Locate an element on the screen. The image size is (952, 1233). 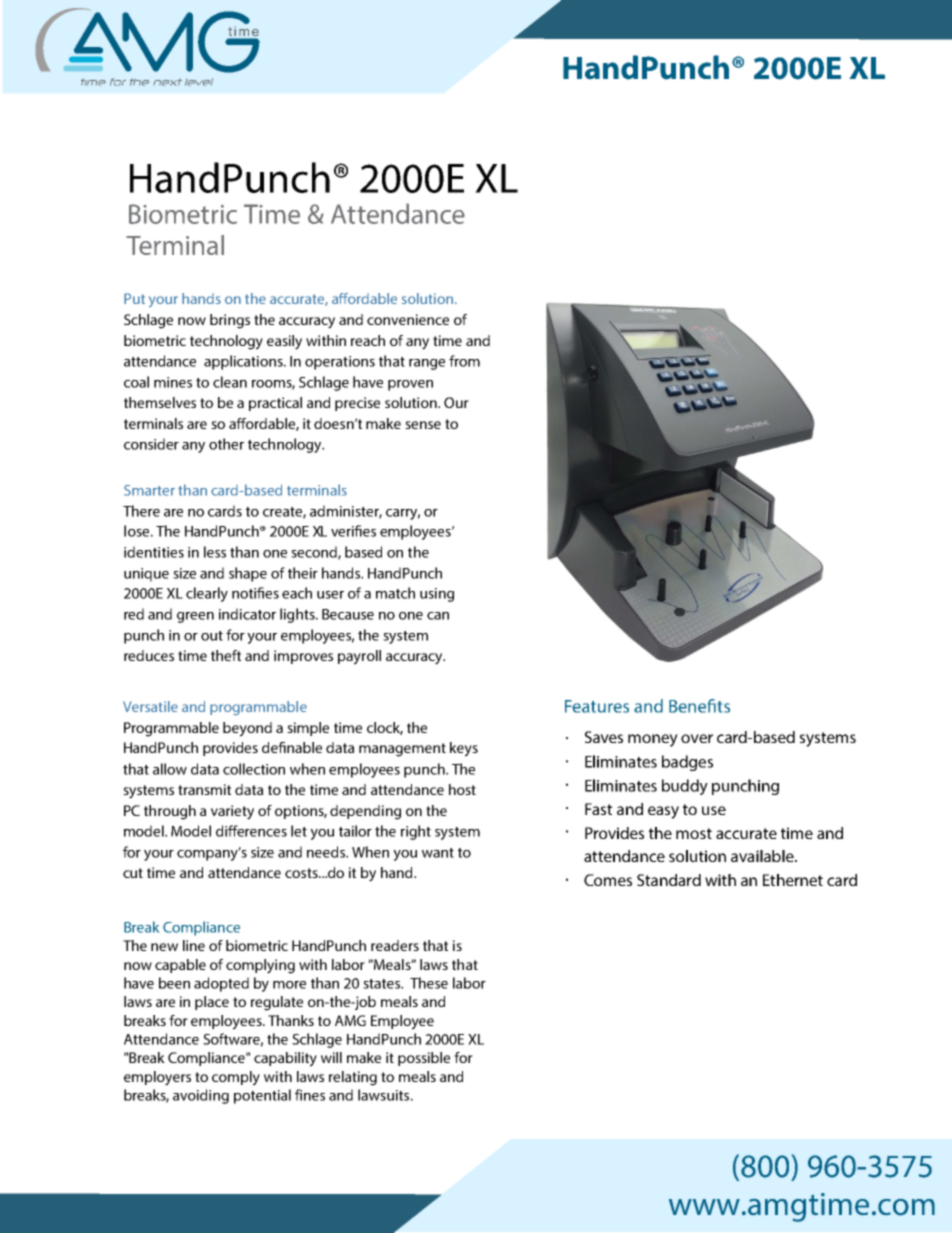
from is located at coordinates (464, 361).
